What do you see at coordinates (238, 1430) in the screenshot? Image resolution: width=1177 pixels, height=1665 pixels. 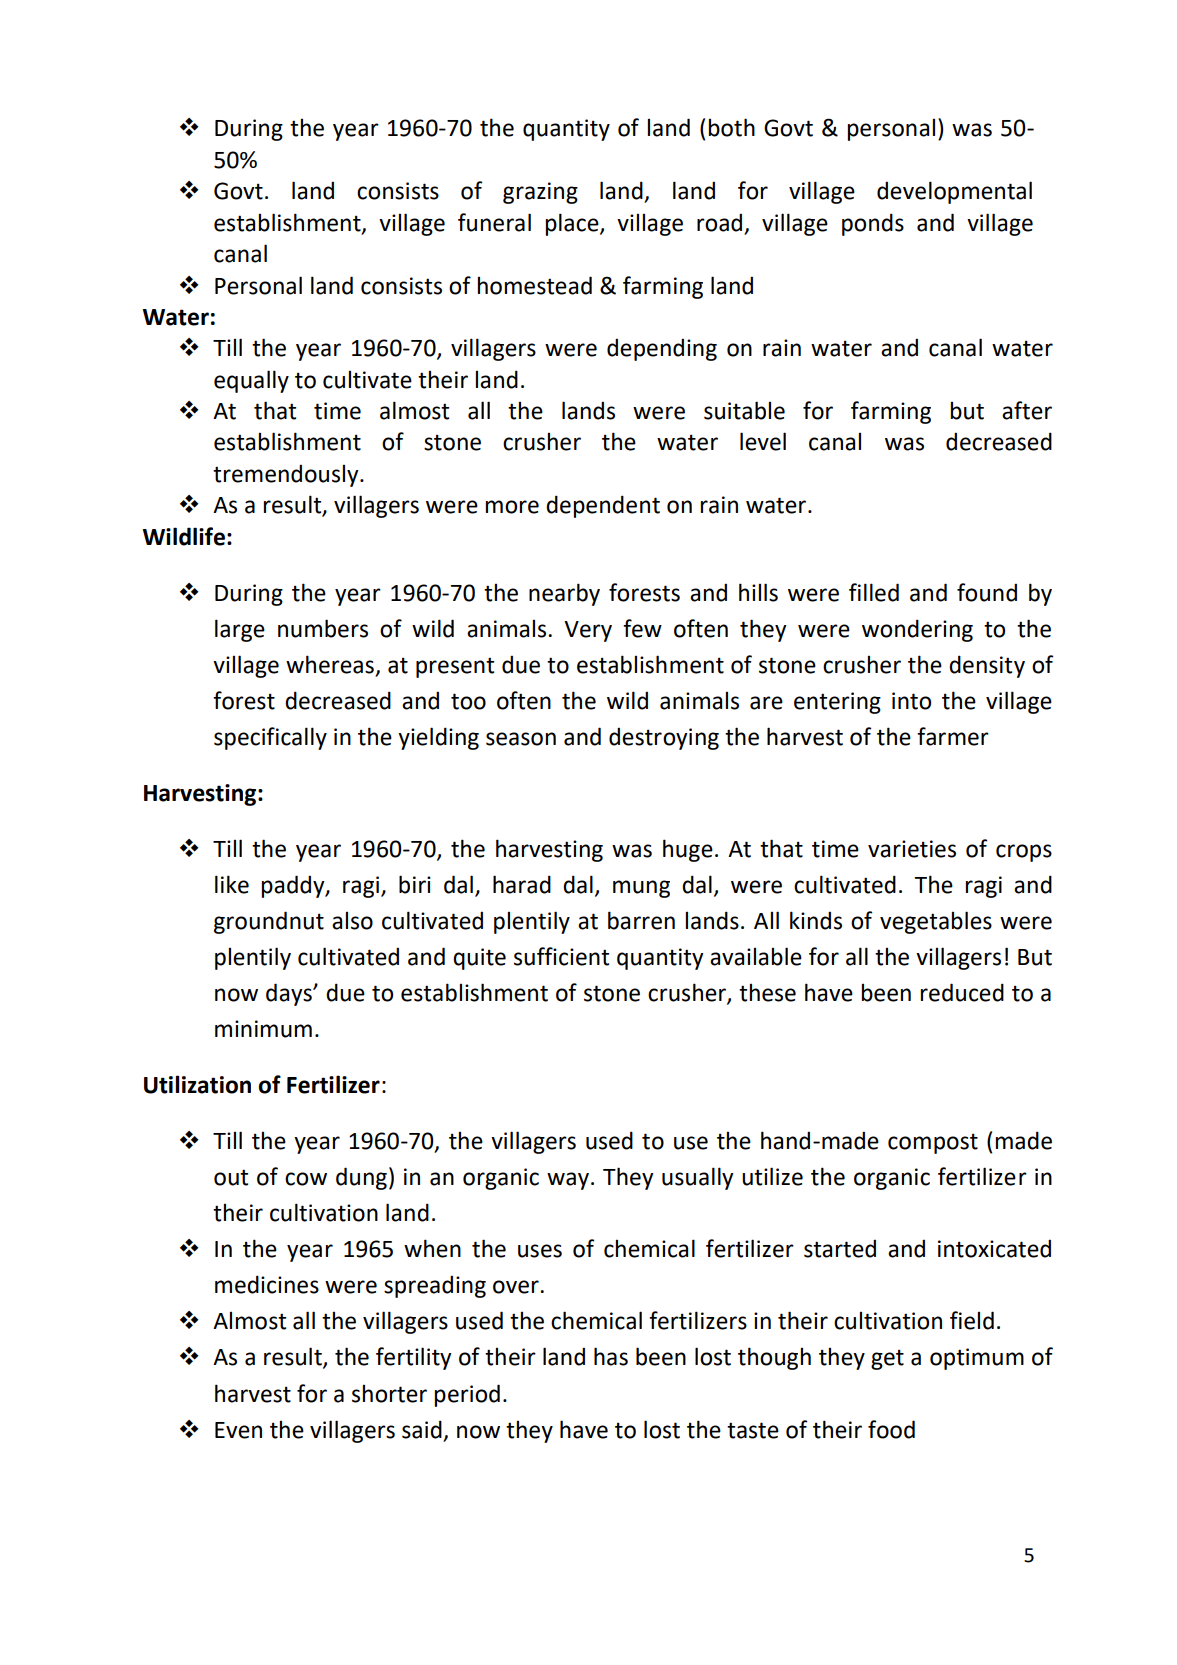 I see `Even` at bounding box center [238, 1430].
